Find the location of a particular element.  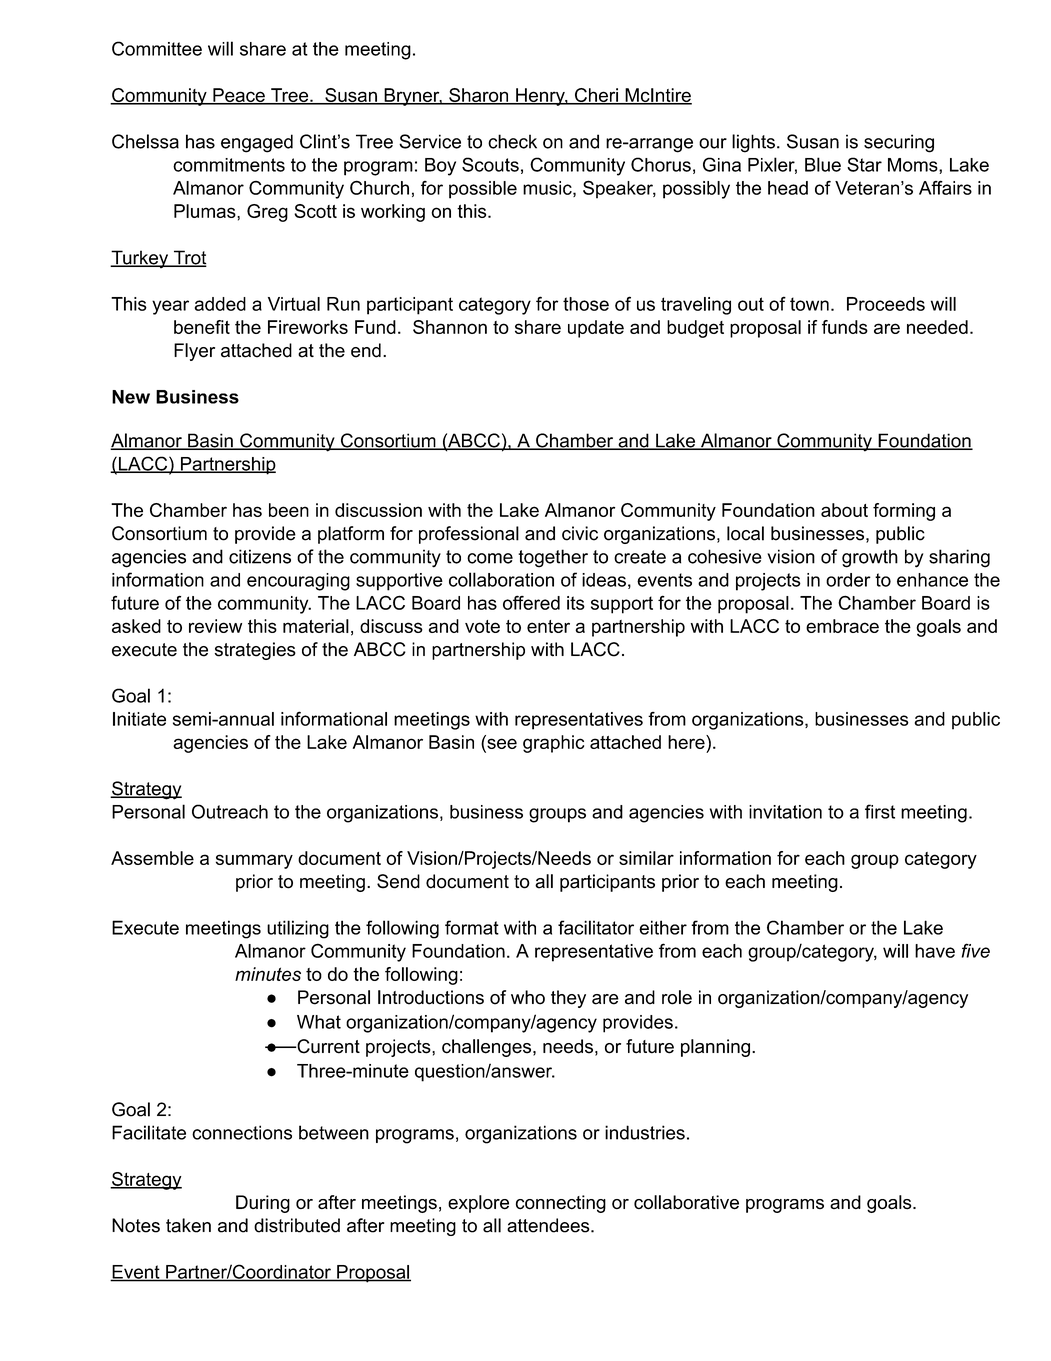

Flyer is located at coordinates (194, 352).
